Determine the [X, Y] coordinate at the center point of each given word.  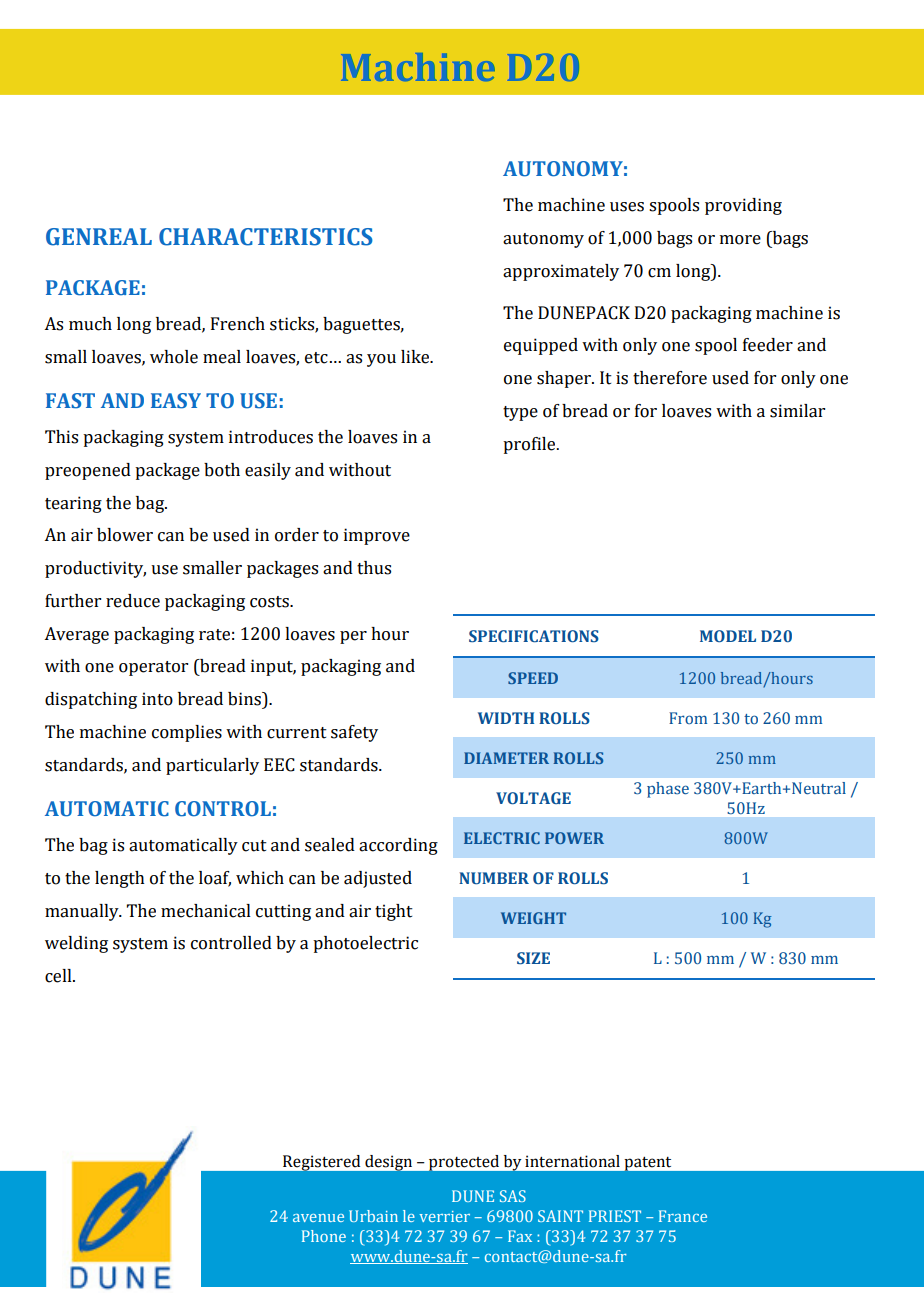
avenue [318, 1218]
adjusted [378, 879]
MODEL [728, 636]
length [120, 879]
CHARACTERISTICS [266, 237]
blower [125, 535]
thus [374, 568]
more [740, 240]
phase [668, 790]
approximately [561, 272]
